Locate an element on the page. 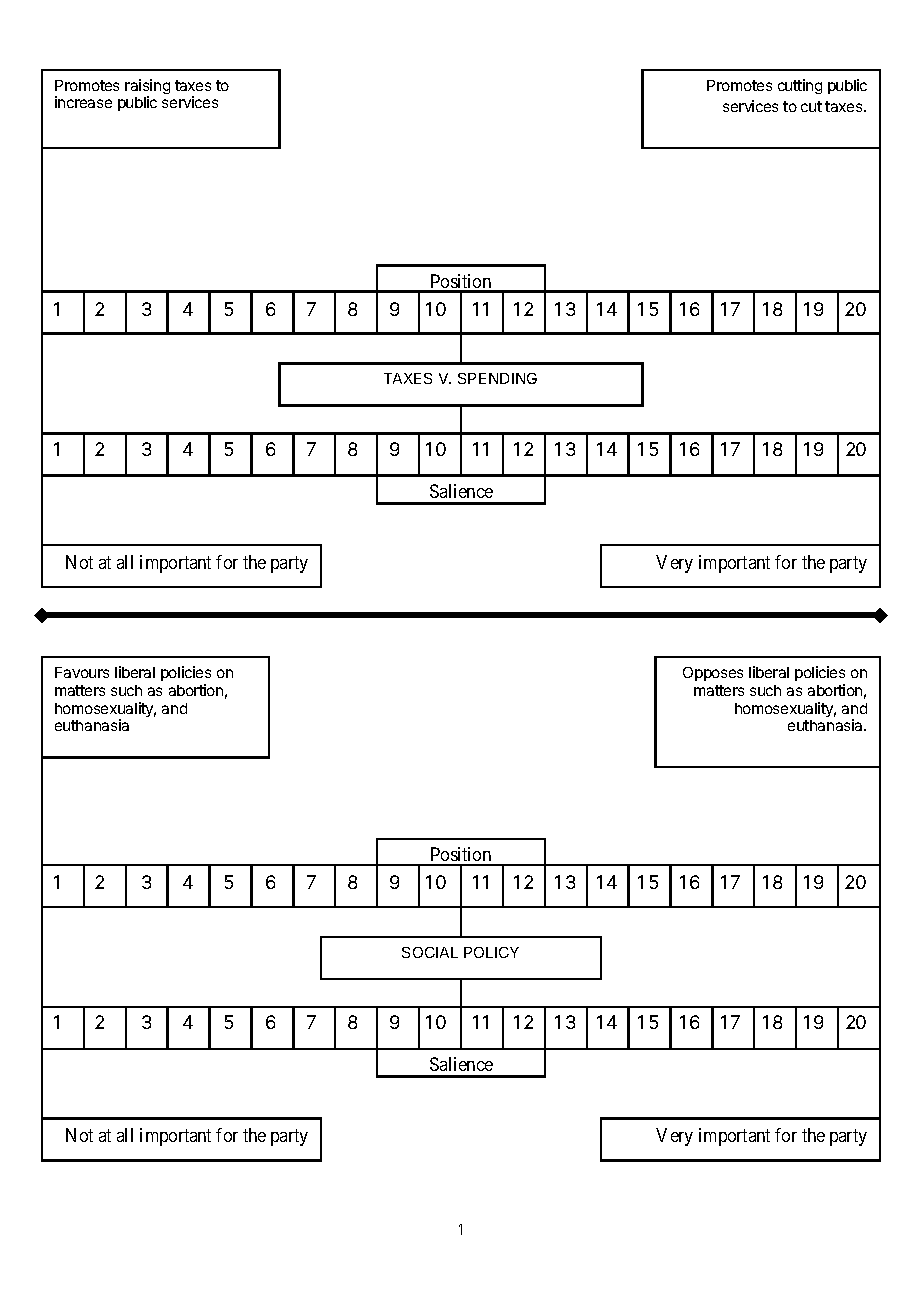 The image size is (924, 1308). cutting is located at coordinates (800, 86).
